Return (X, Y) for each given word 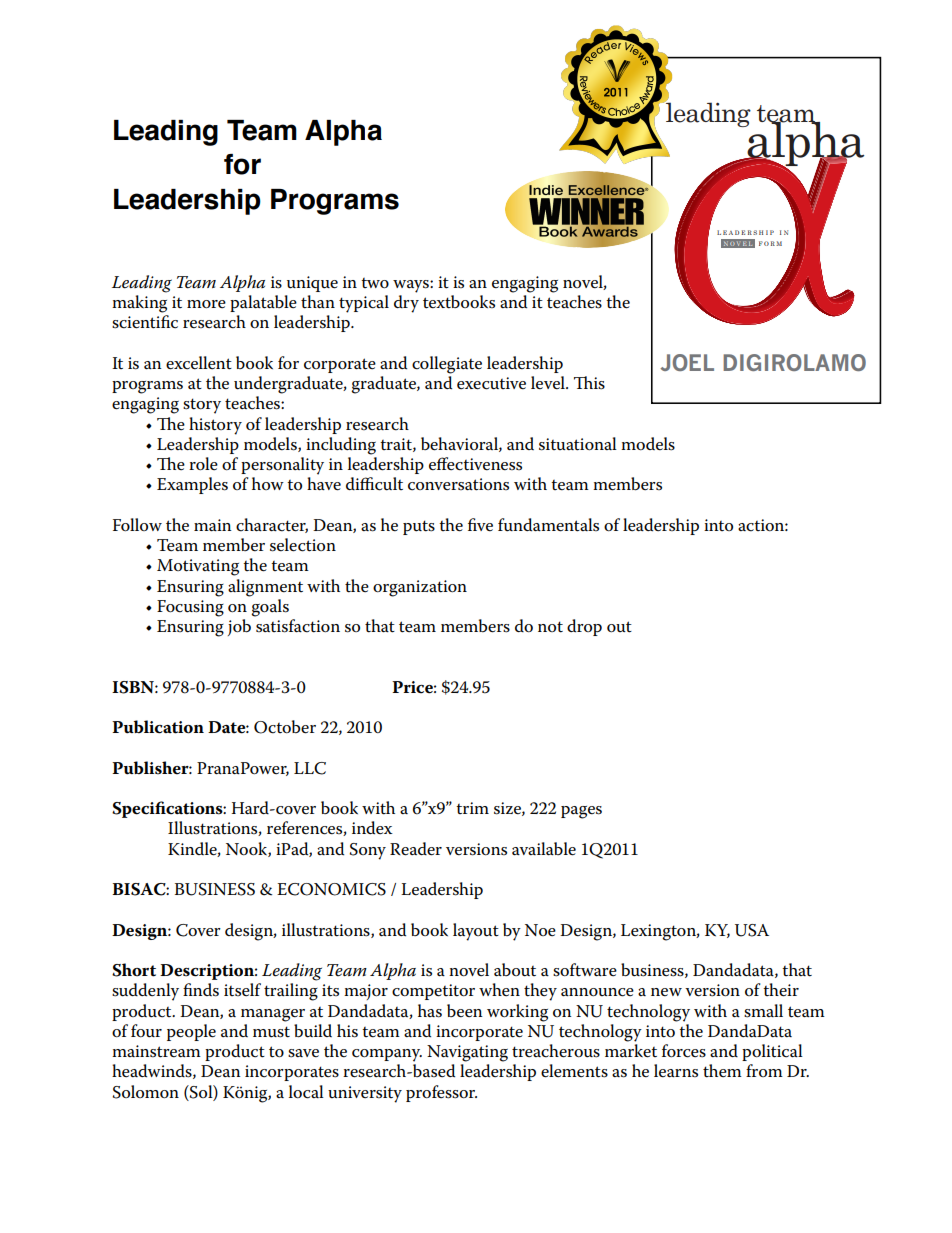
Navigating (467, 1053)
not (550, 627)
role (203, 464)
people (191, 1032)
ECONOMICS (331, 889)
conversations (458, 484)
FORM (770, 243)
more (206, 304)
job (239, 627)
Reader (416, 849)
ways (412, 286)
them (722, 1071)
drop (584, 627)
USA (752, 930)
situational (578, 444)
